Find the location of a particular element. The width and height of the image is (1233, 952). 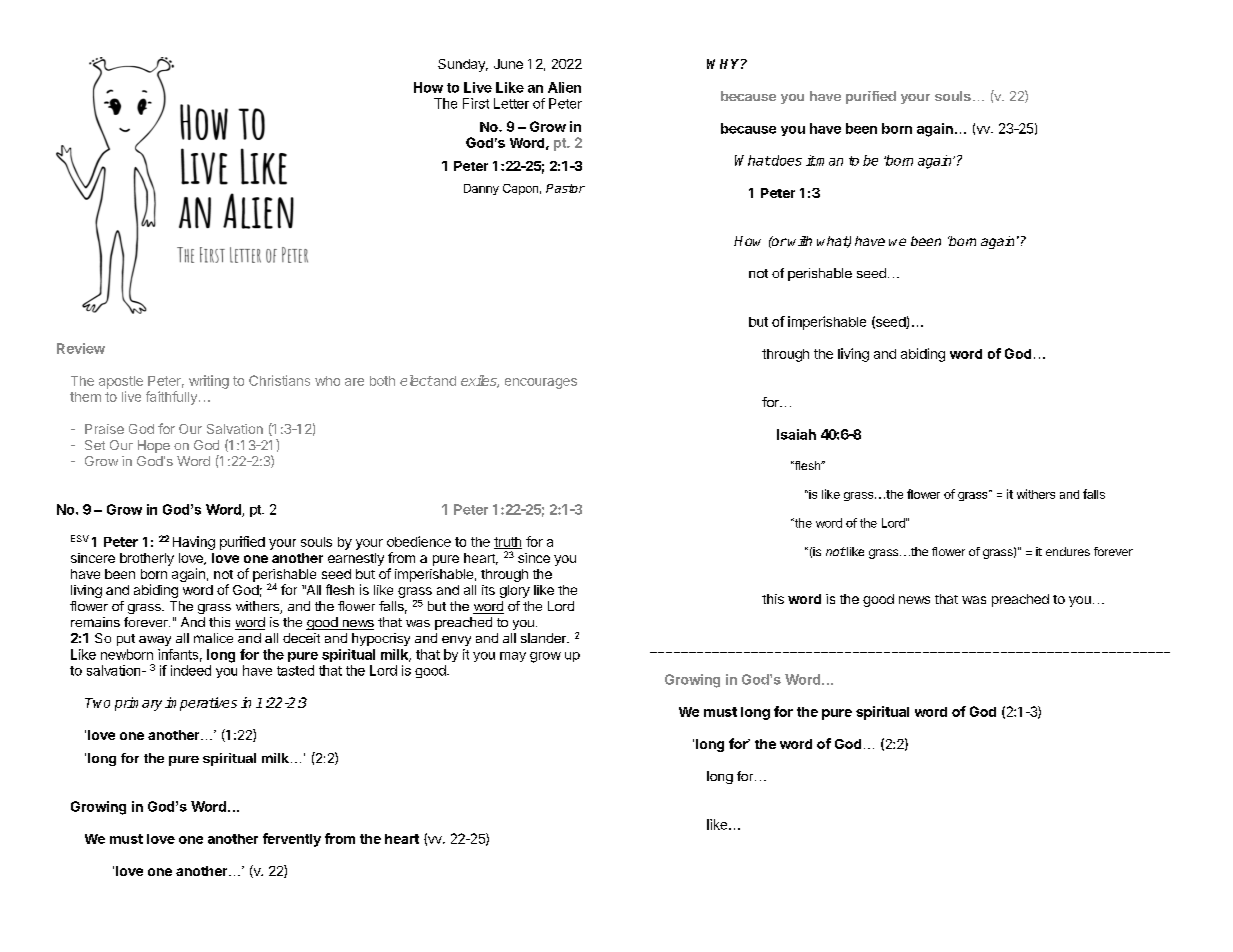

First is located at coordinates (476, 103).
